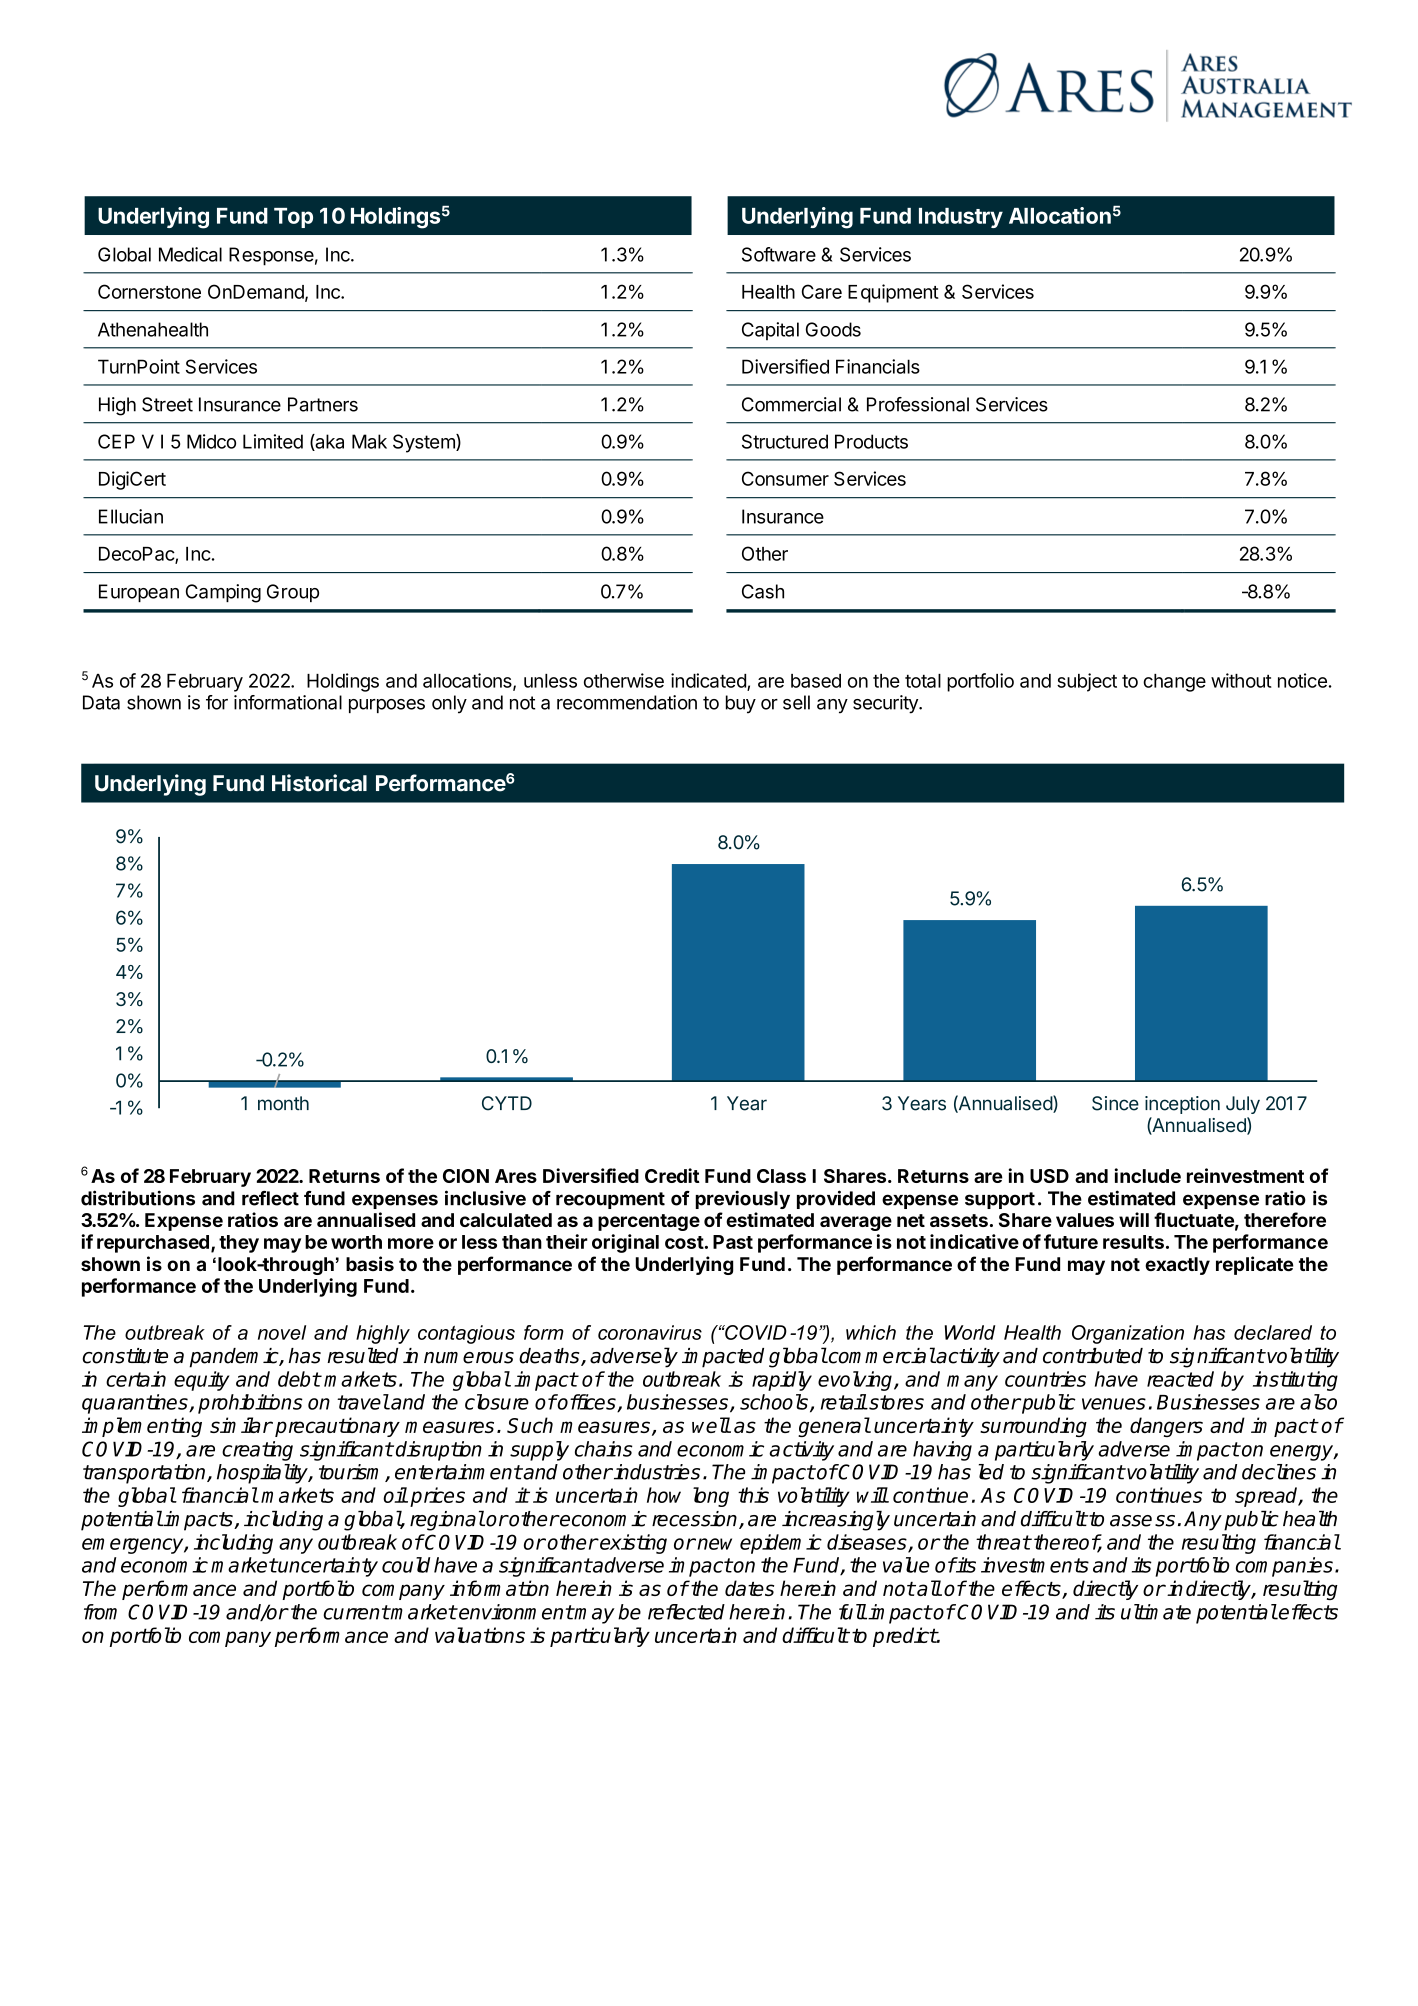  What do you see at coordinates (961, 218) in the screenshot?
I see `Industry` at bounding box center [961, 218].
